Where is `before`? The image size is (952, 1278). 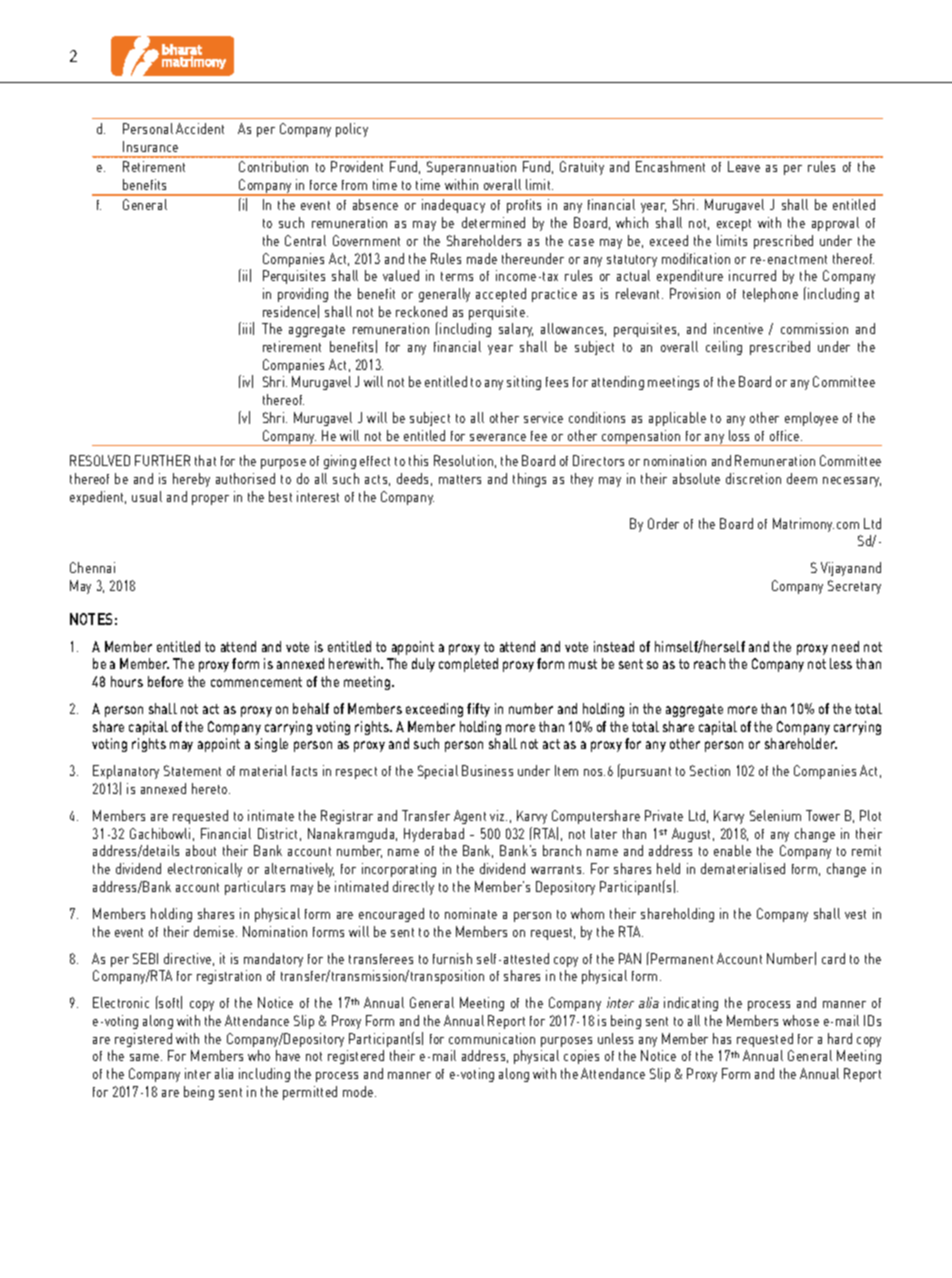 before is located at coordinates (165, 681).
